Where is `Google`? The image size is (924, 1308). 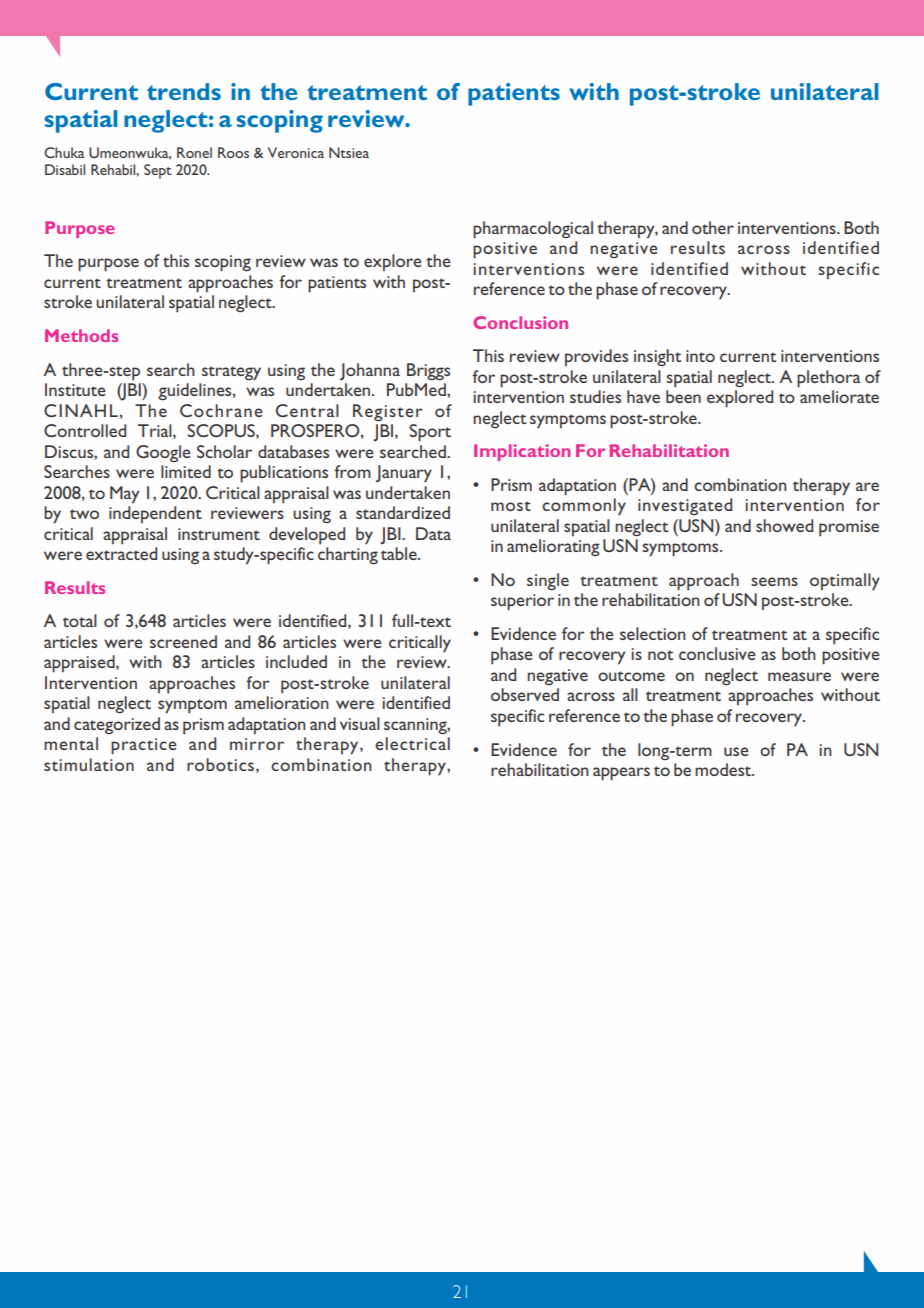 Google is located at coordinates (163, 453).
